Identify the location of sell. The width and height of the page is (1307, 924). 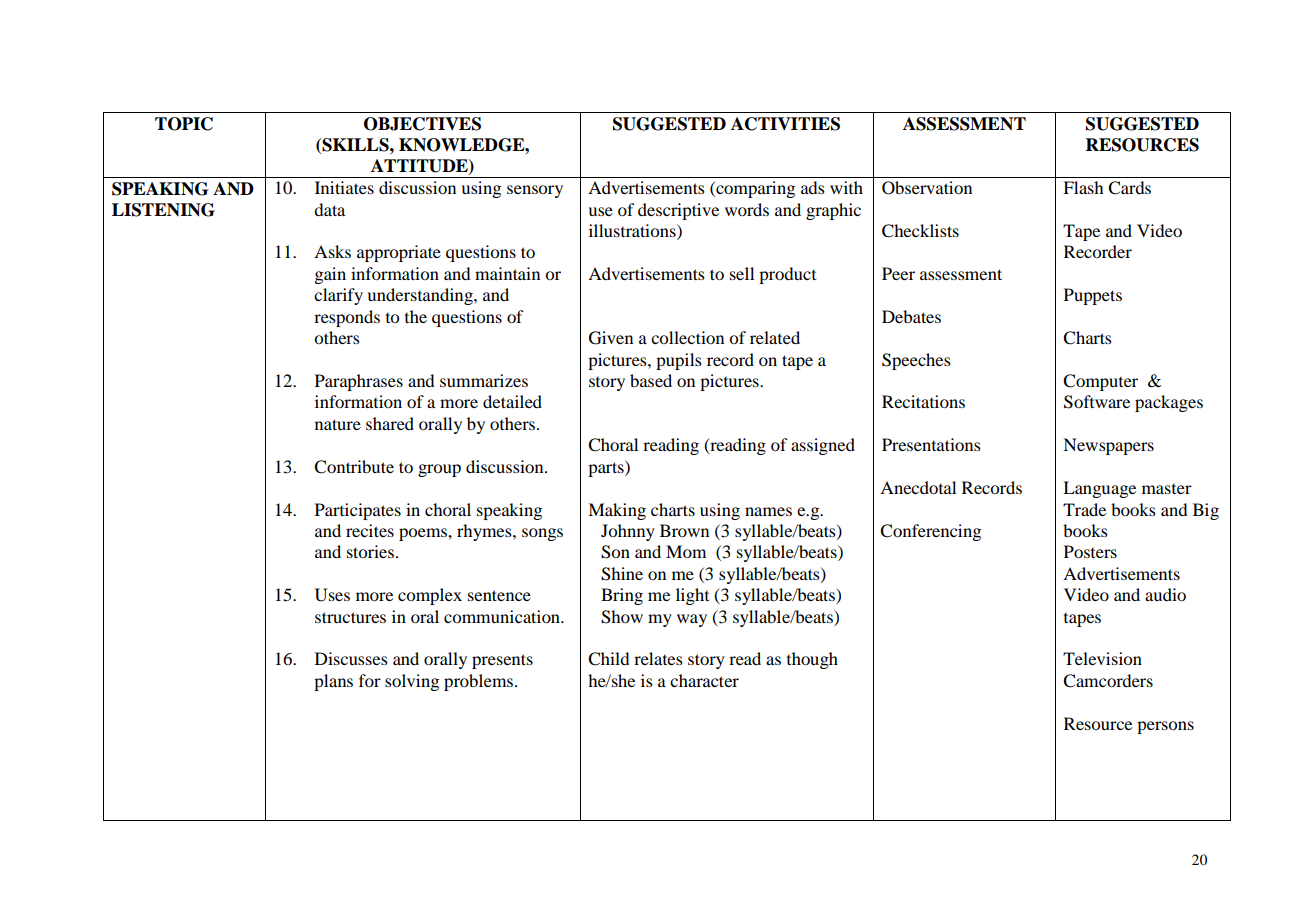
(742, 273).
